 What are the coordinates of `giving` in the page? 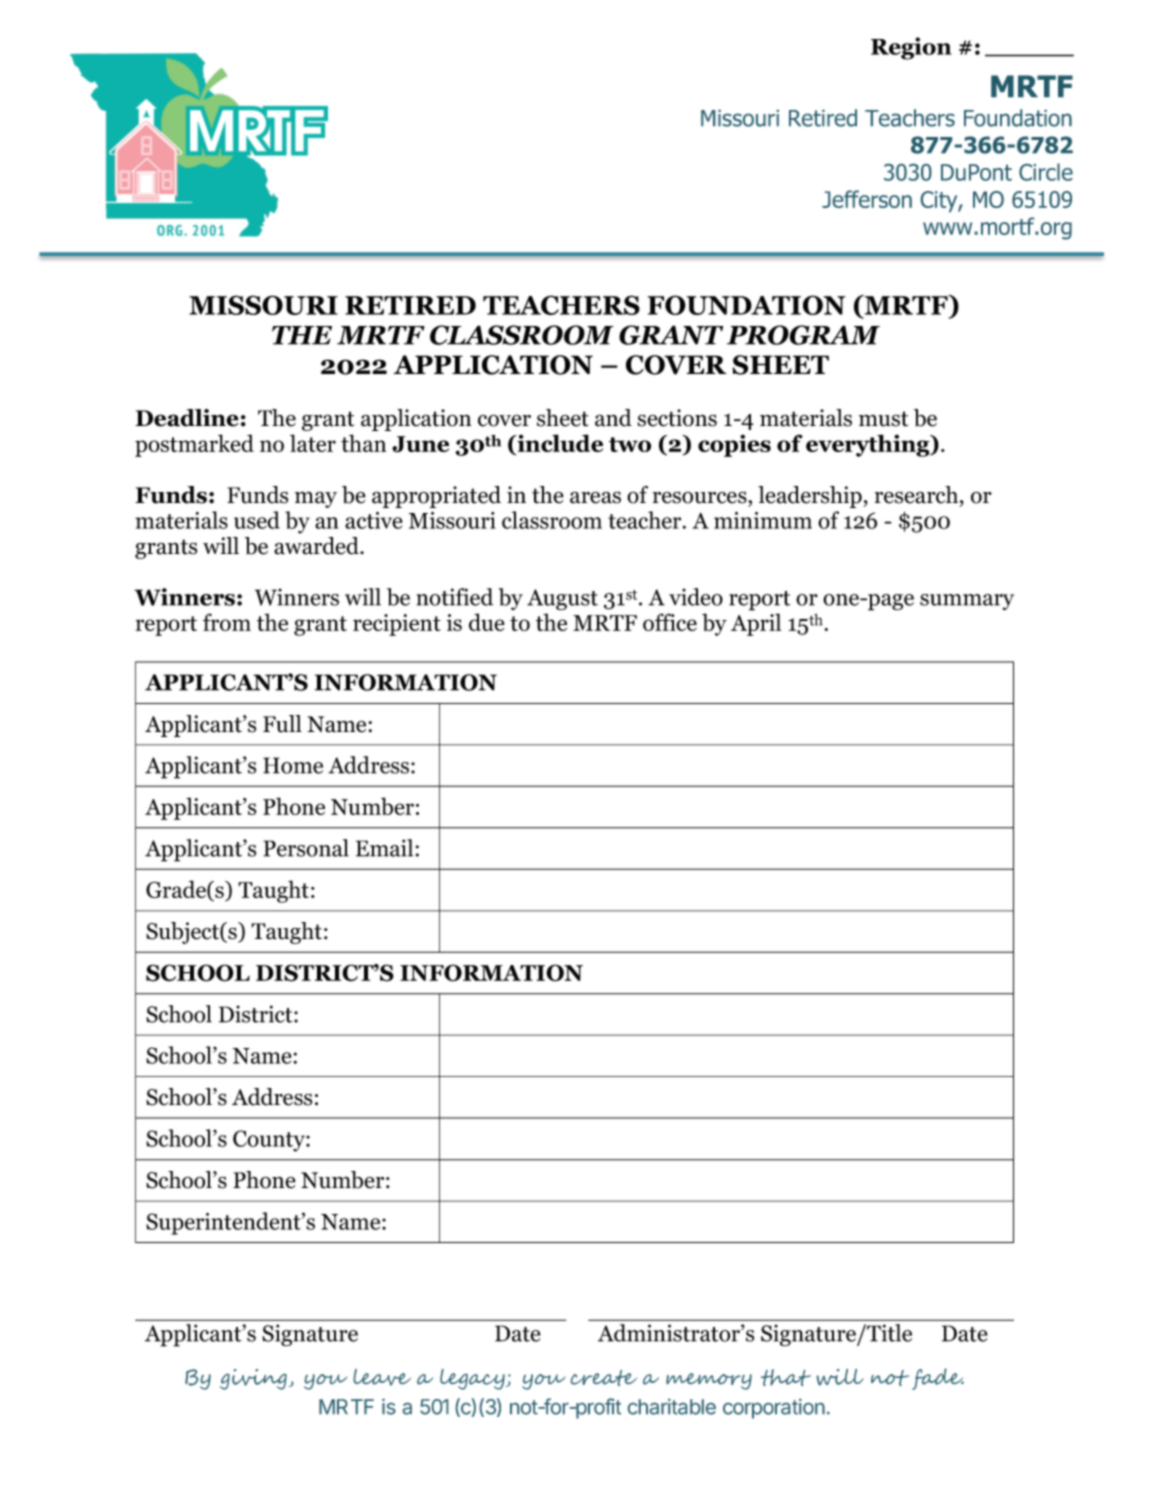 It's located at (253, 1379).
